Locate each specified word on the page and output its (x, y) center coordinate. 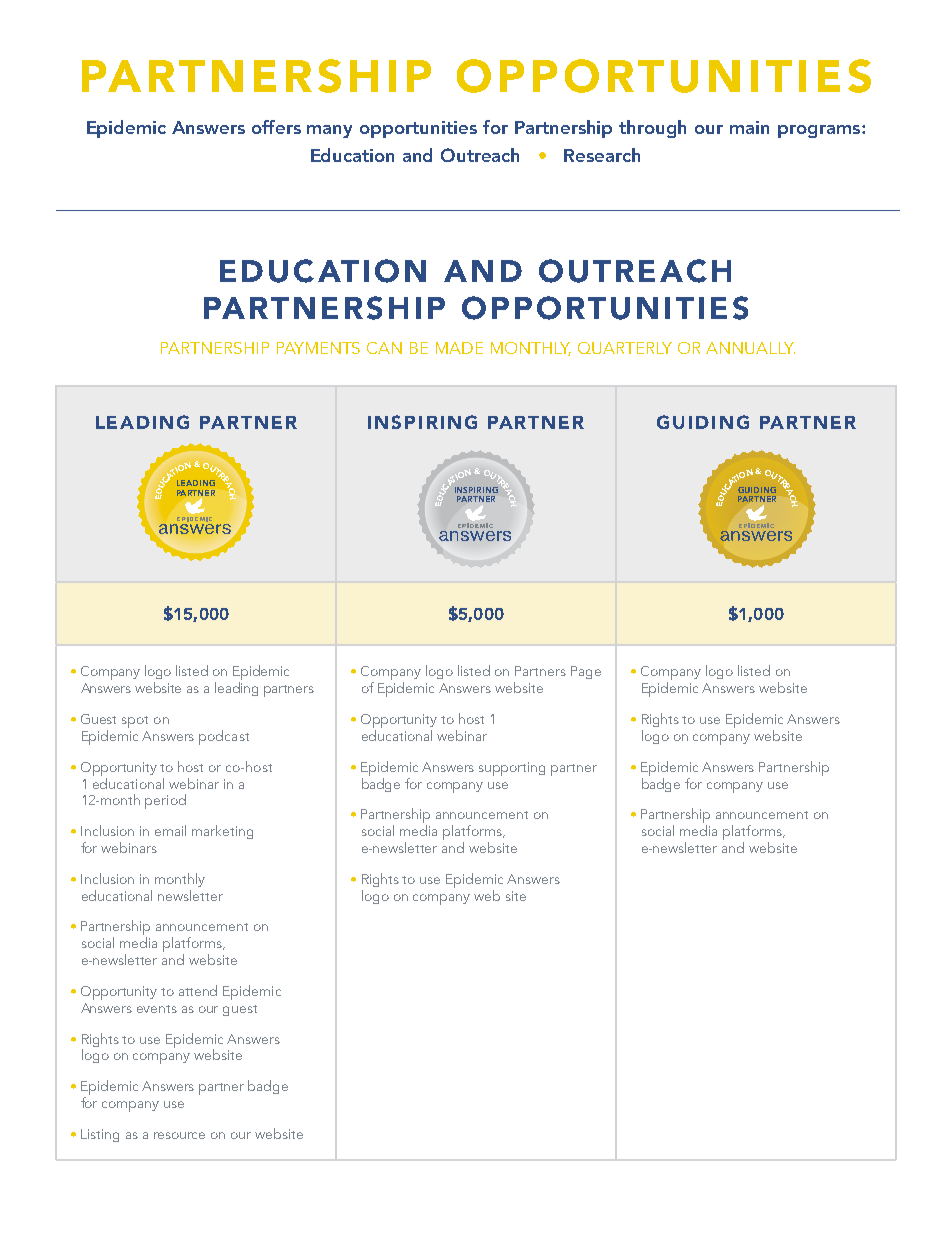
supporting (512, 769)
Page (586, 672)
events (157, 1009)
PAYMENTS (318, 348)
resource (179, 1135)
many (329, 131)
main (749, 127)
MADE (459, 348)
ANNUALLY (750, 348)
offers (276, 127)
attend (198, 990)
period (165, 801)
